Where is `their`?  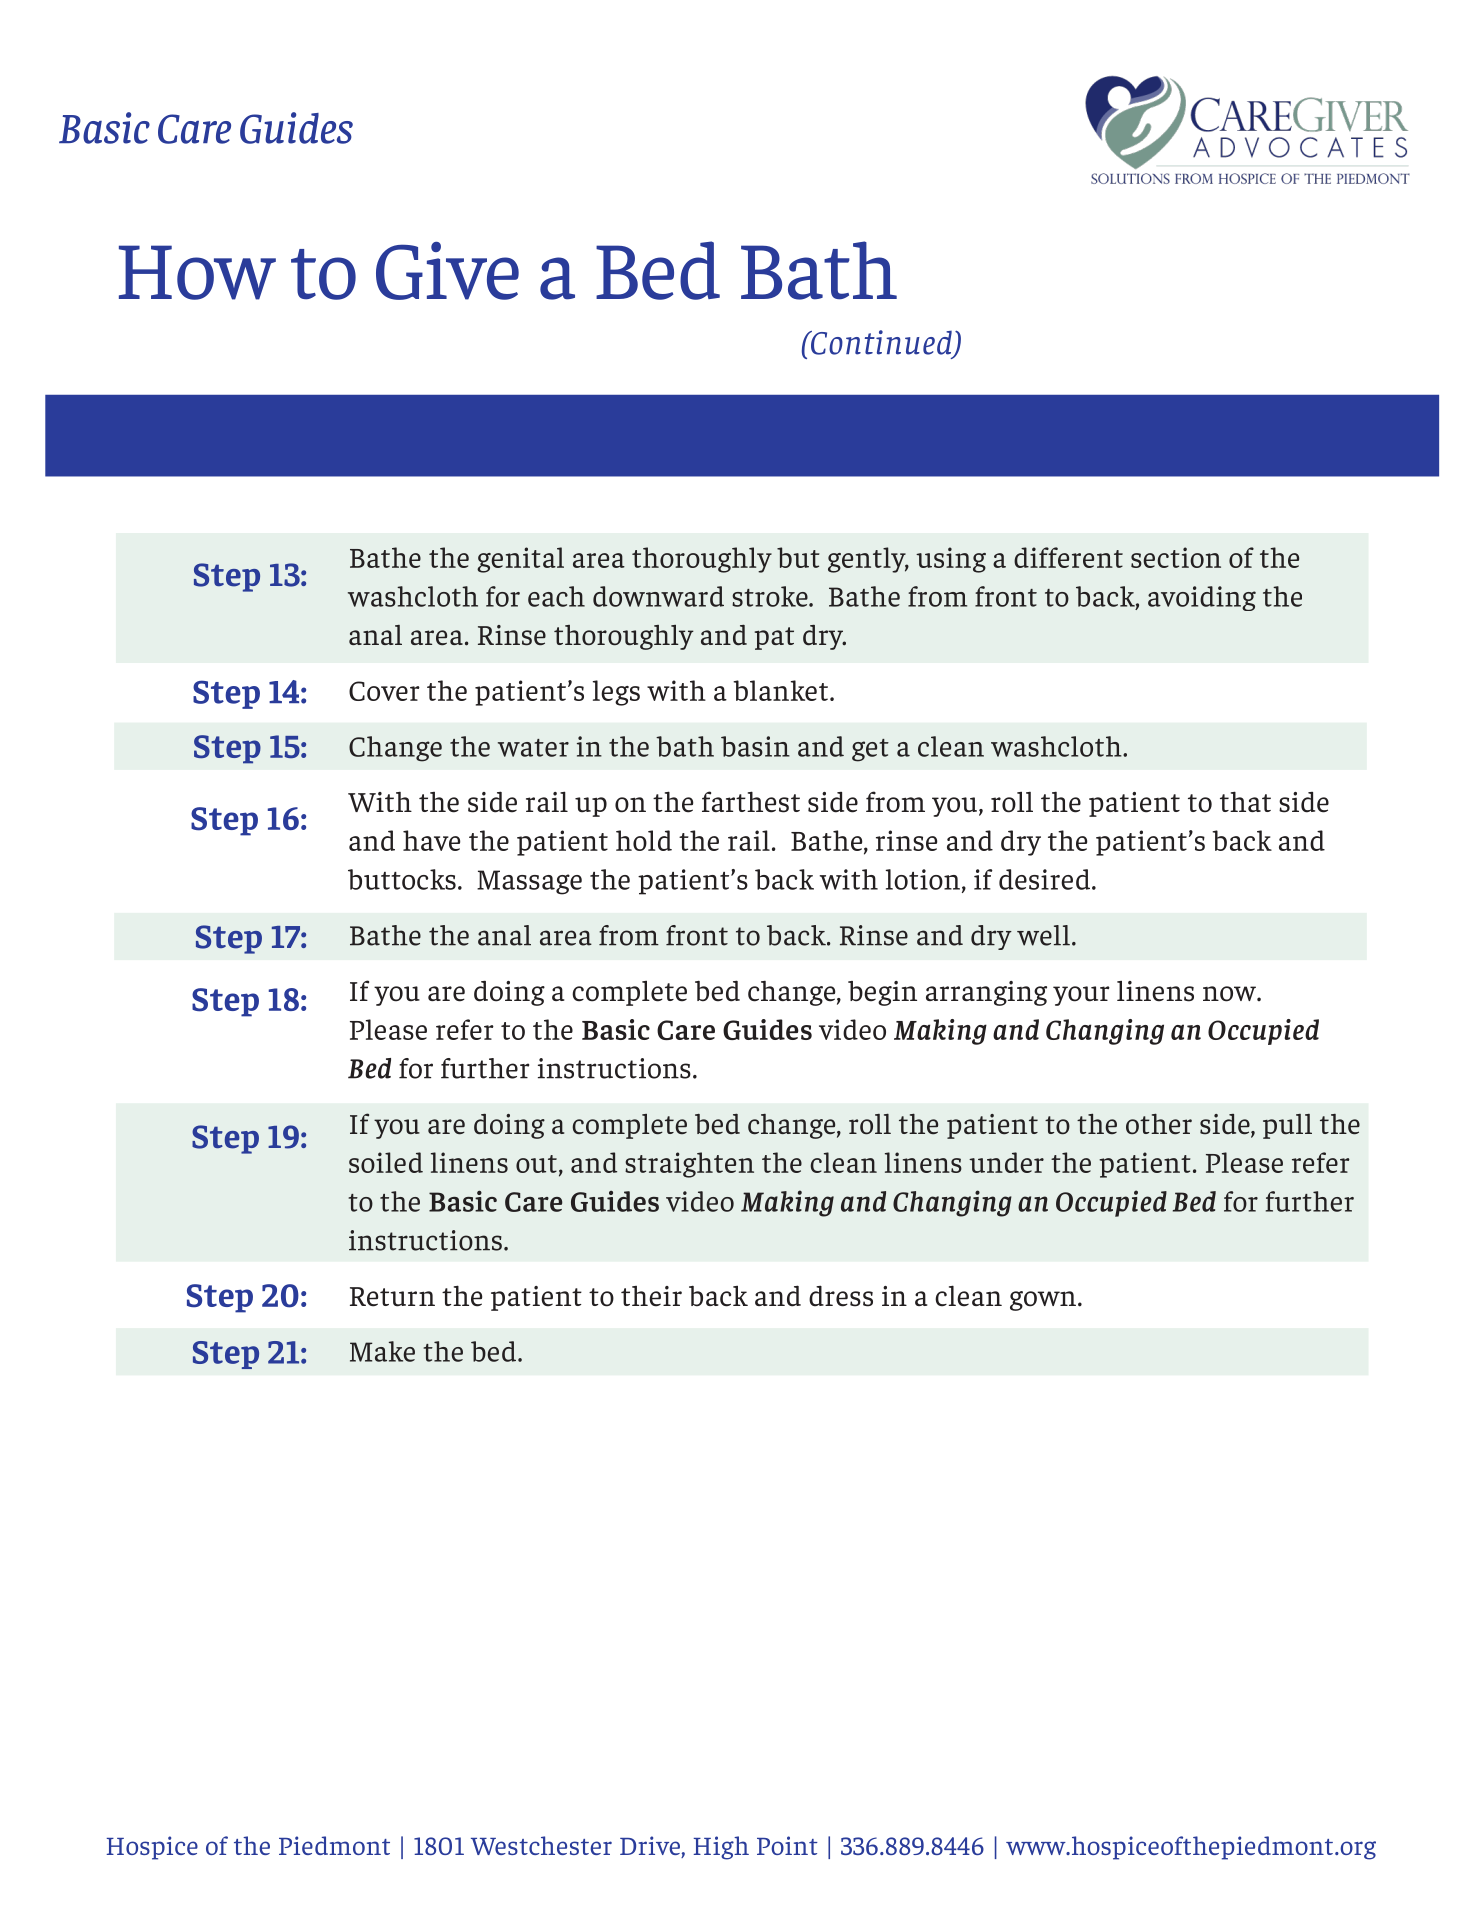 their is located at coordinates (651, 1296).
